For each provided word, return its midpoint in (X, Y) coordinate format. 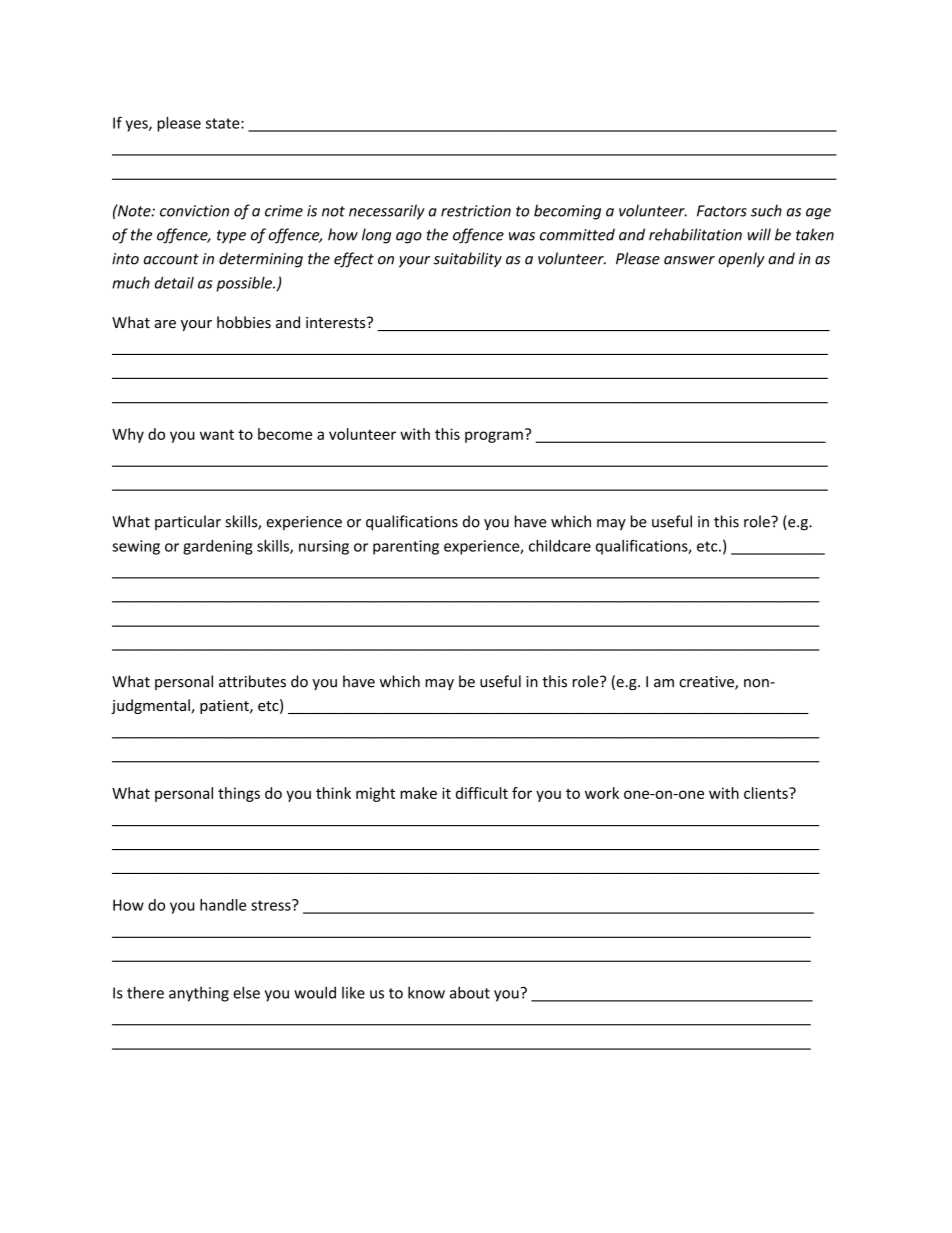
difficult (482, 793)
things (239, 794)
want (217, 435)
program (494, 437)
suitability (467, 260)
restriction (476, 211)
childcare (560, 546)
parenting (406, 547)
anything (199, 994)
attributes (252, 681)
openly (741, 260)
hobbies (244, 322)
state (224, 123)
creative (707, 683)
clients (767, 793)
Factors (722, 211)
